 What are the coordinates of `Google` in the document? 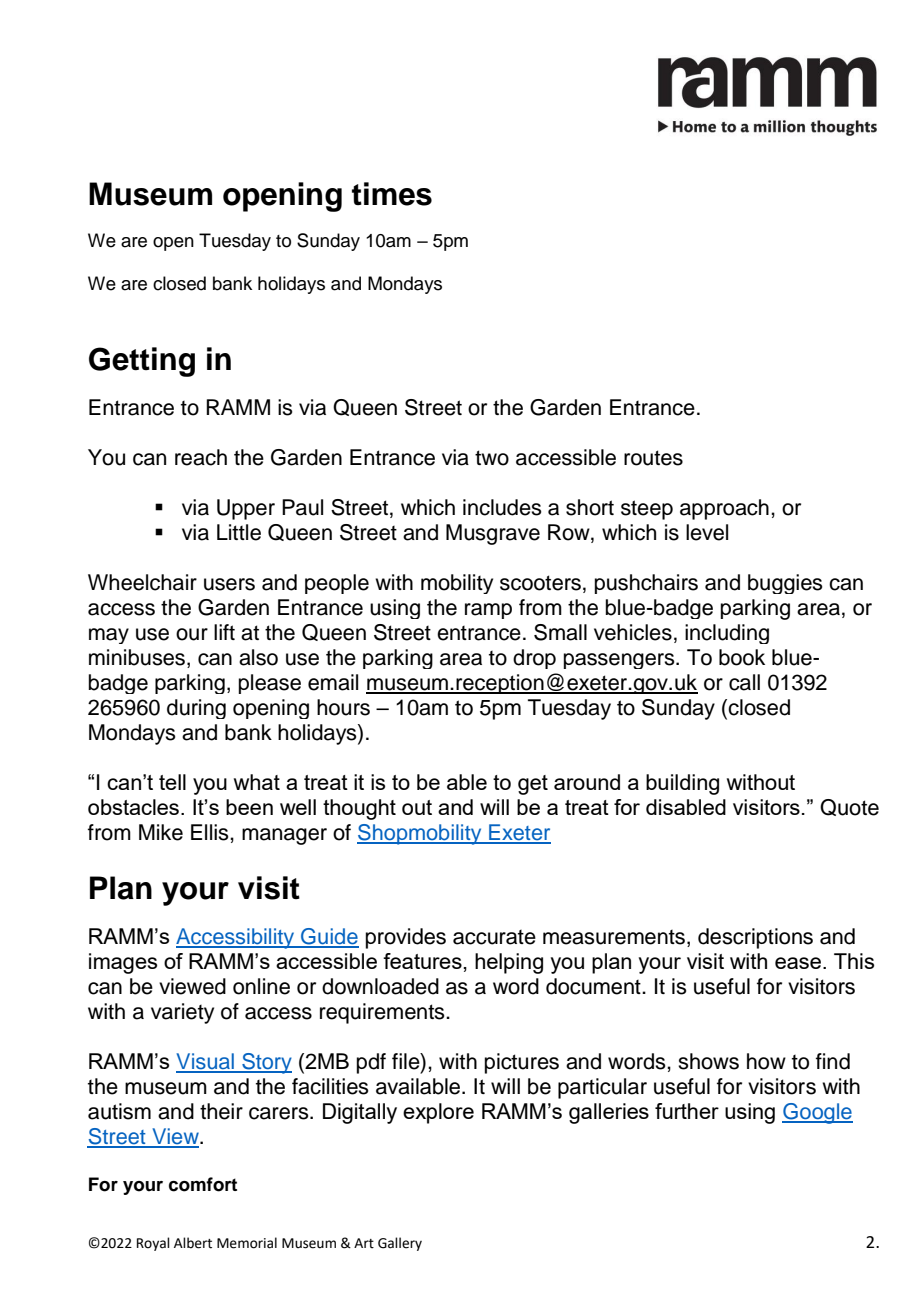 It's located at (817, 1113).
